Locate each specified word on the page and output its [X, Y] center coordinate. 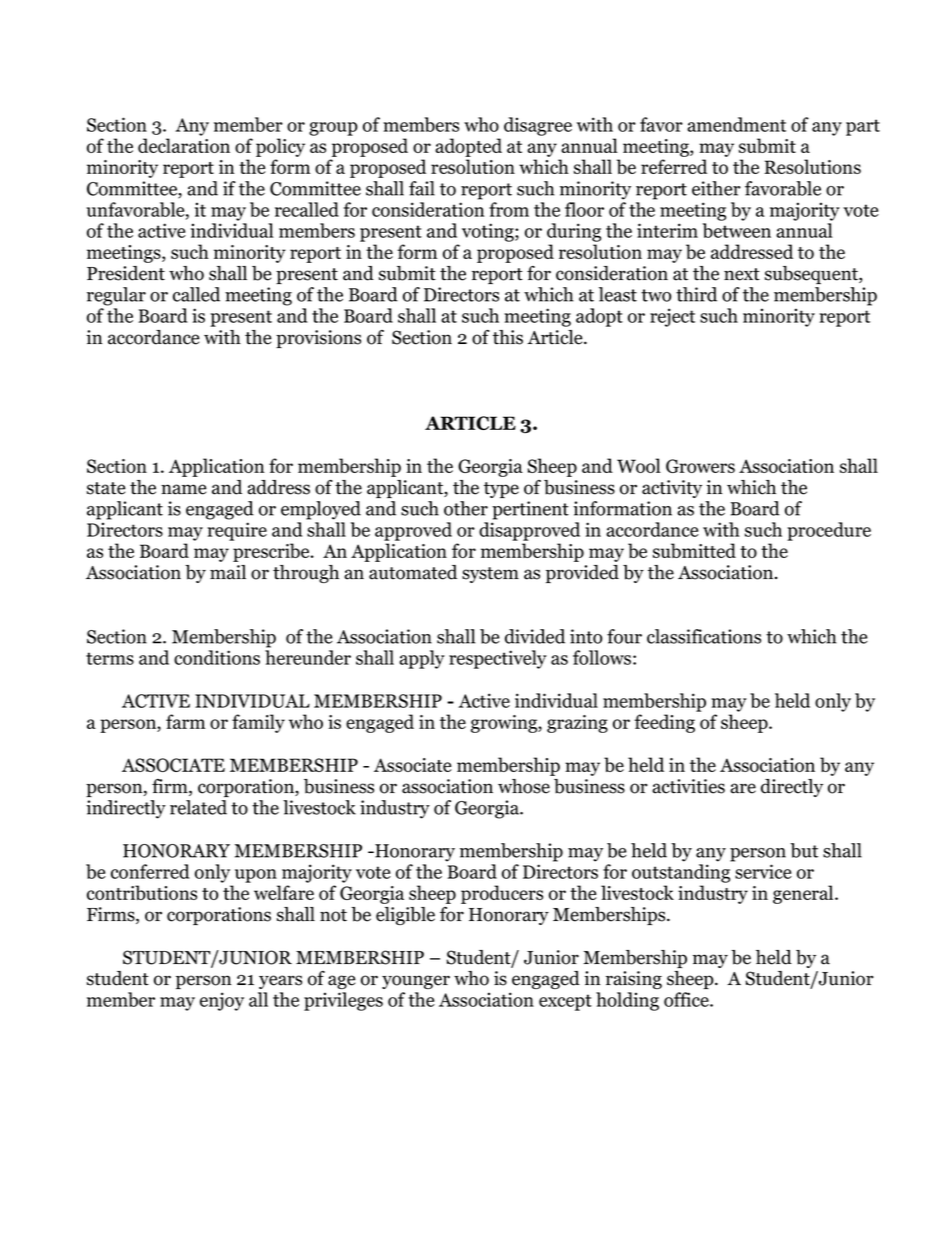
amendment [736, 124]
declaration [184, 145]
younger [416, 982]
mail [228, 572]
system [490, 575]
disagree [538, 126]
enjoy [222, 1001]
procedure [829, 531]
